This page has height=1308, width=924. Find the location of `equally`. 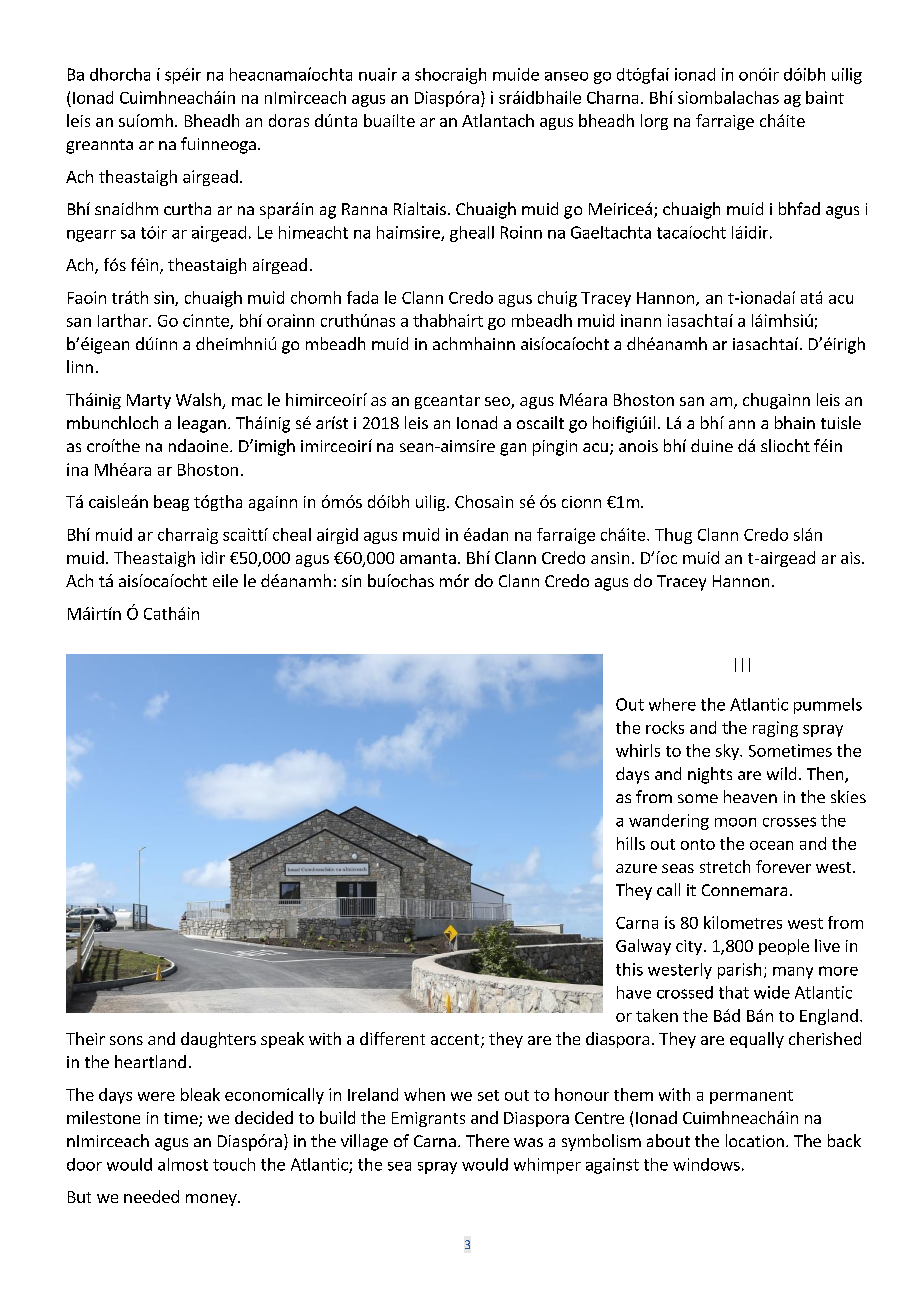

equally is located at coordinates (757, 1040).
